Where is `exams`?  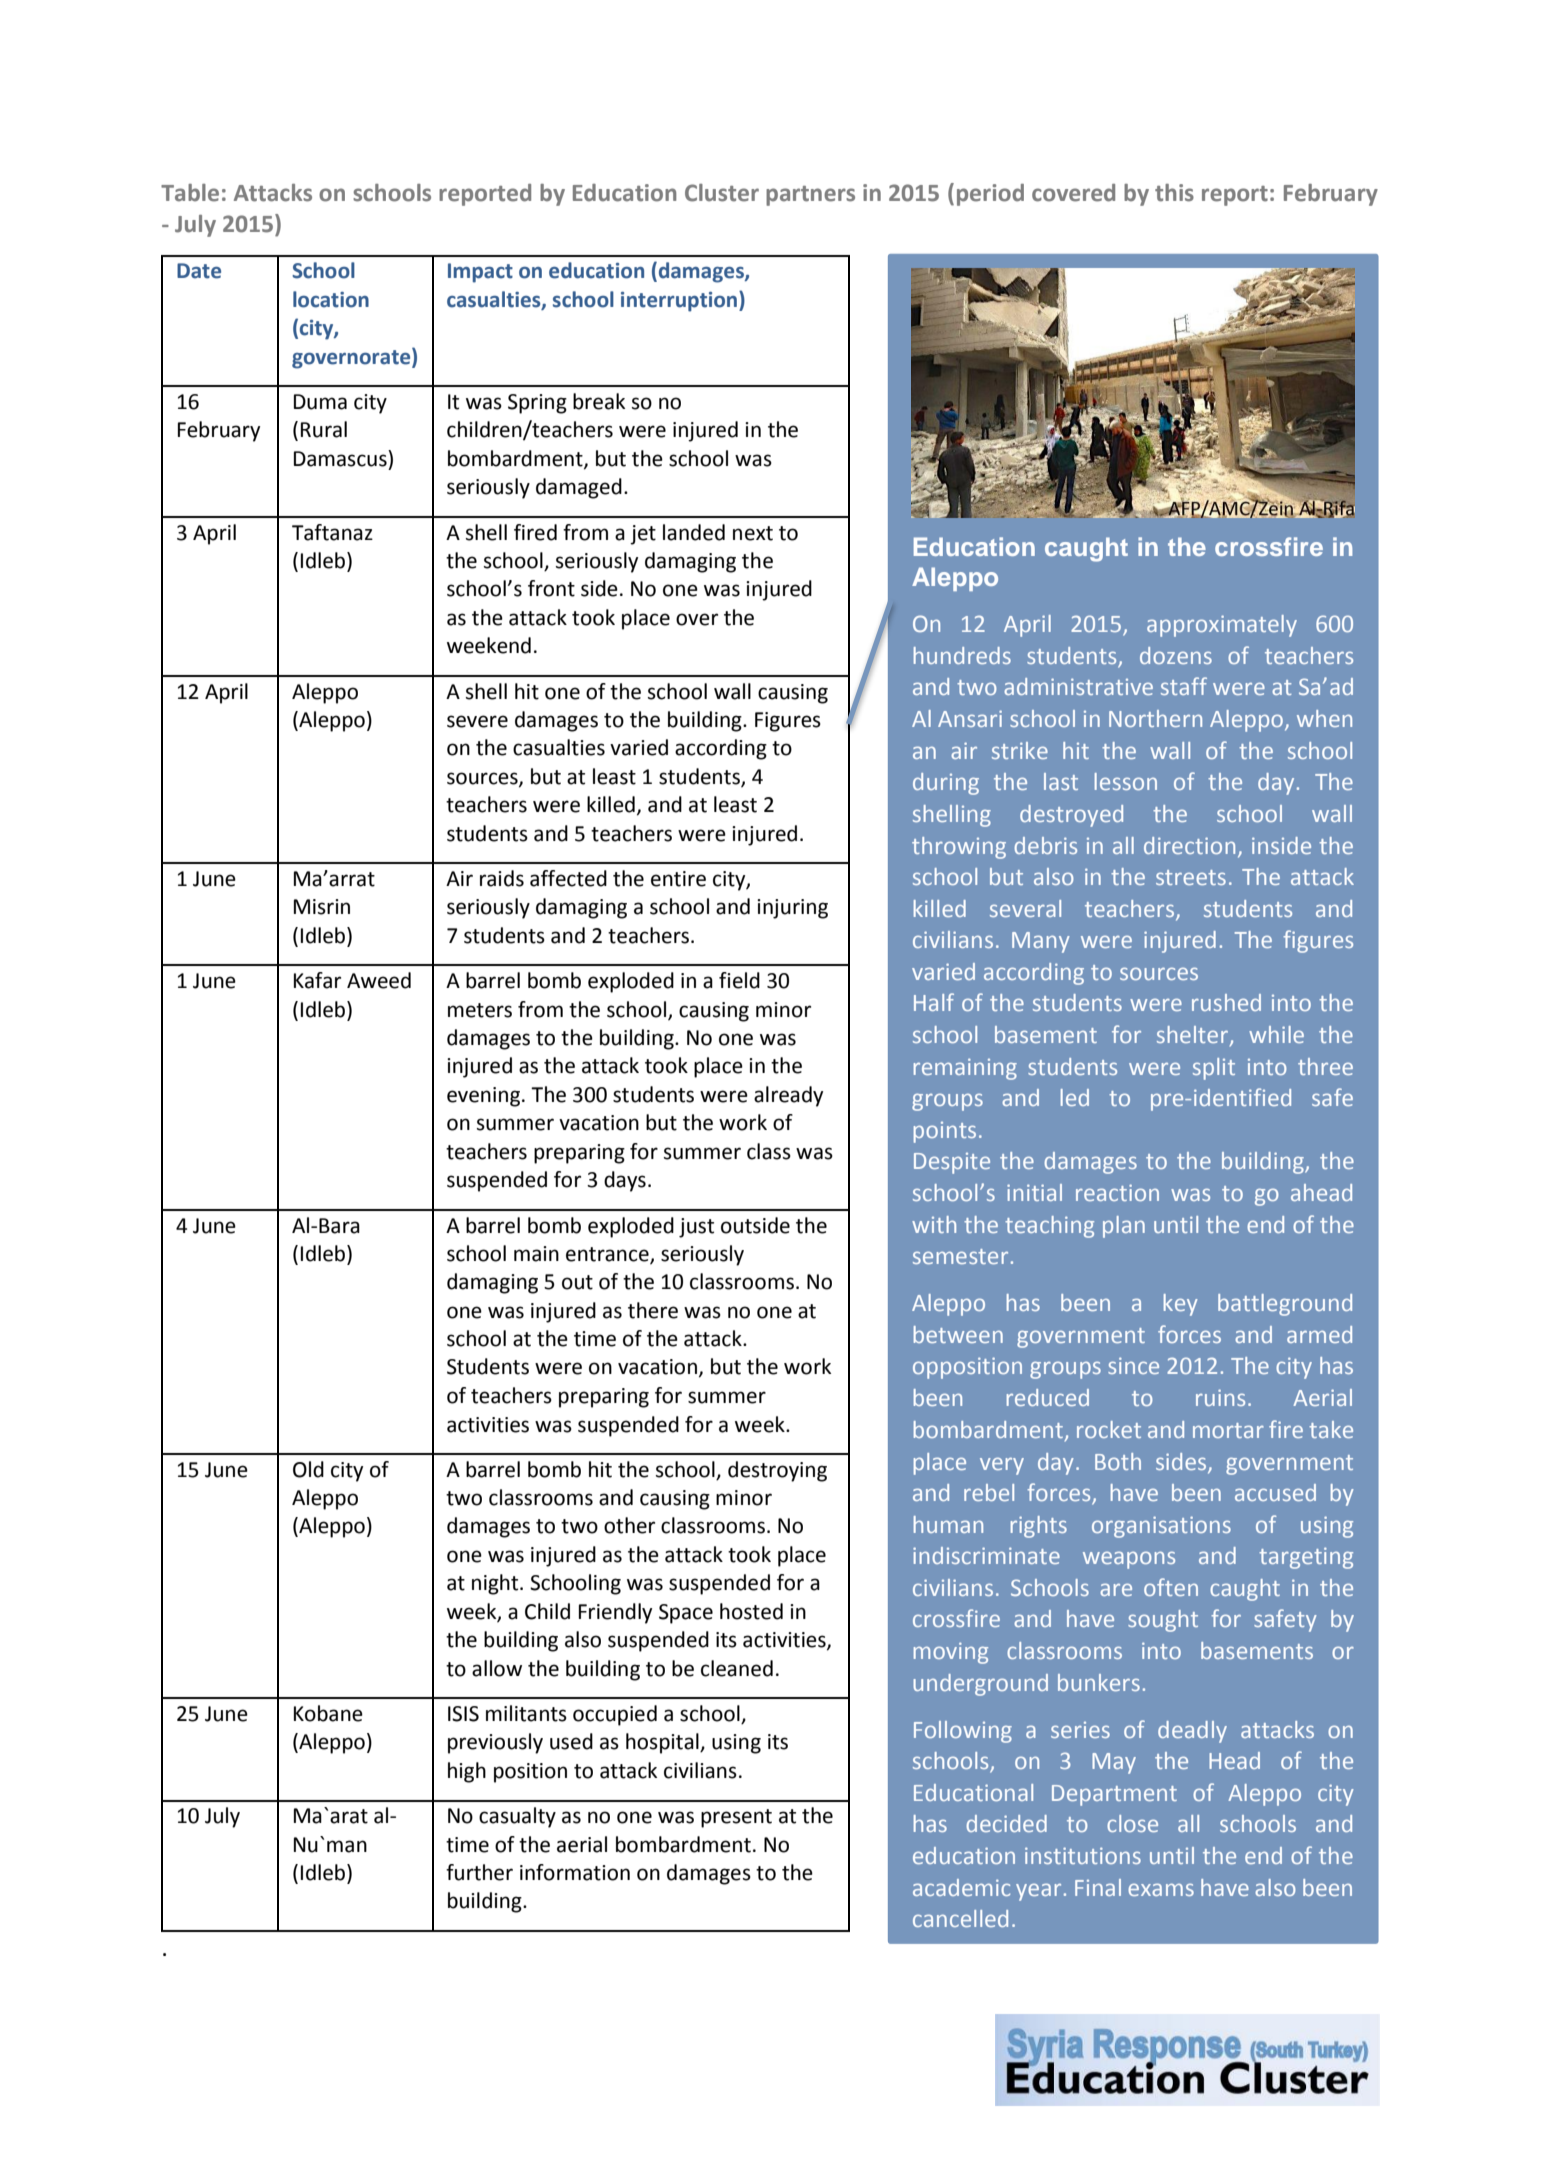
exams is located at coordinates (1161, 1889).
